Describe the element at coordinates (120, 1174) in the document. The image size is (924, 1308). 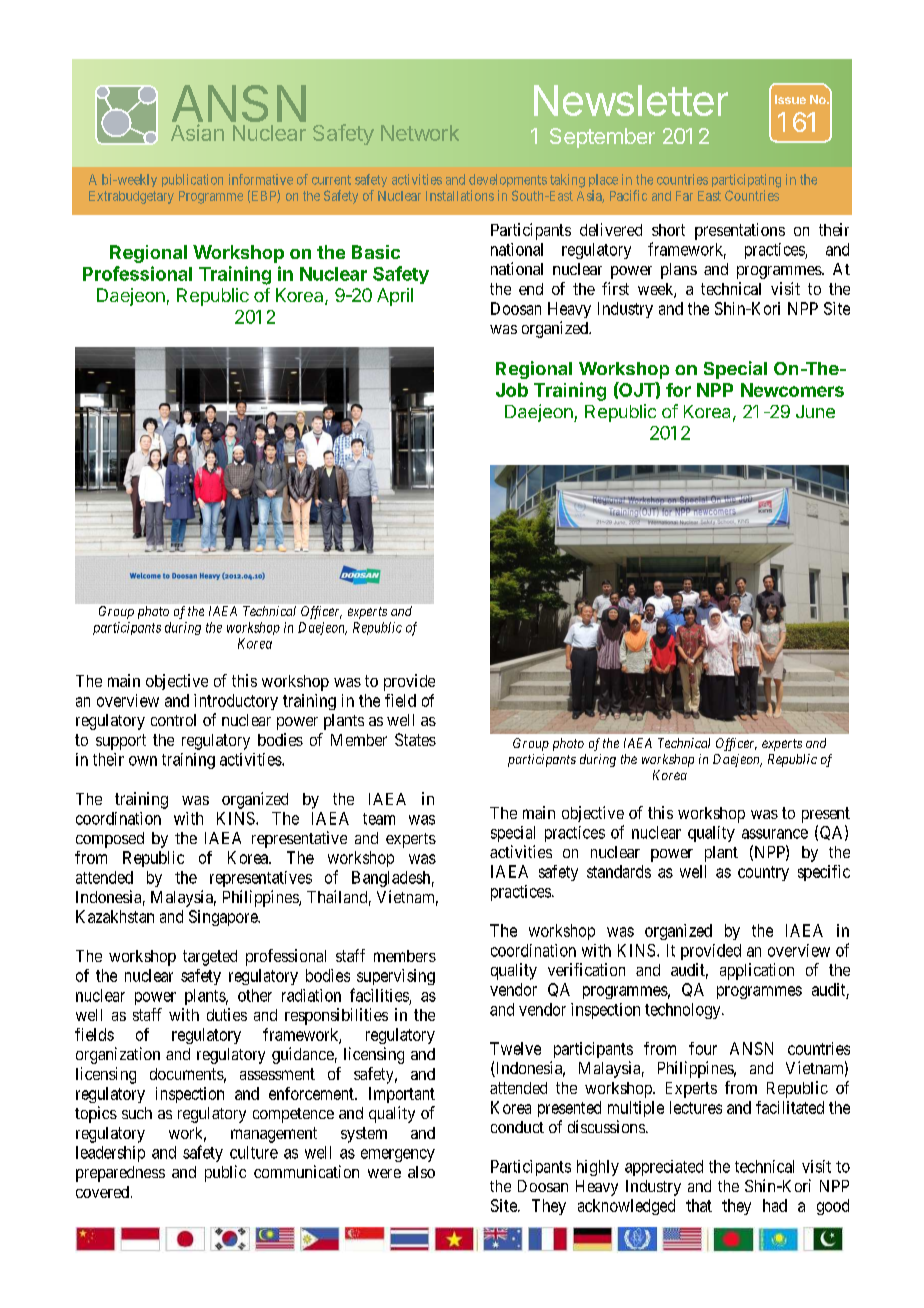
I see `preparedness` at that location.
